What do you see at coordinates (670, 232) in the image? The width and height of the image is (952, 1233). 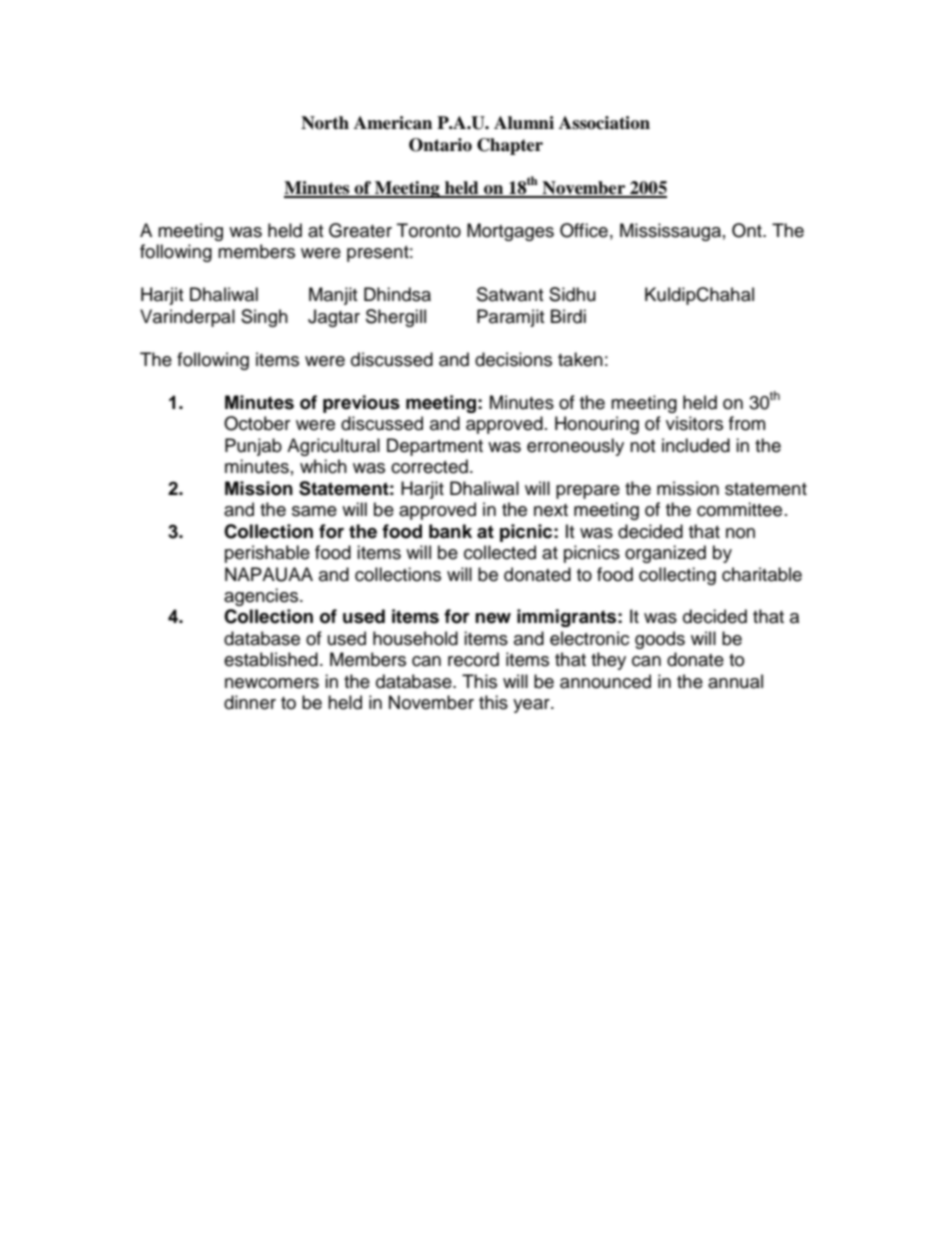 I see `Mississauga` at bounding box center [670, 232].
